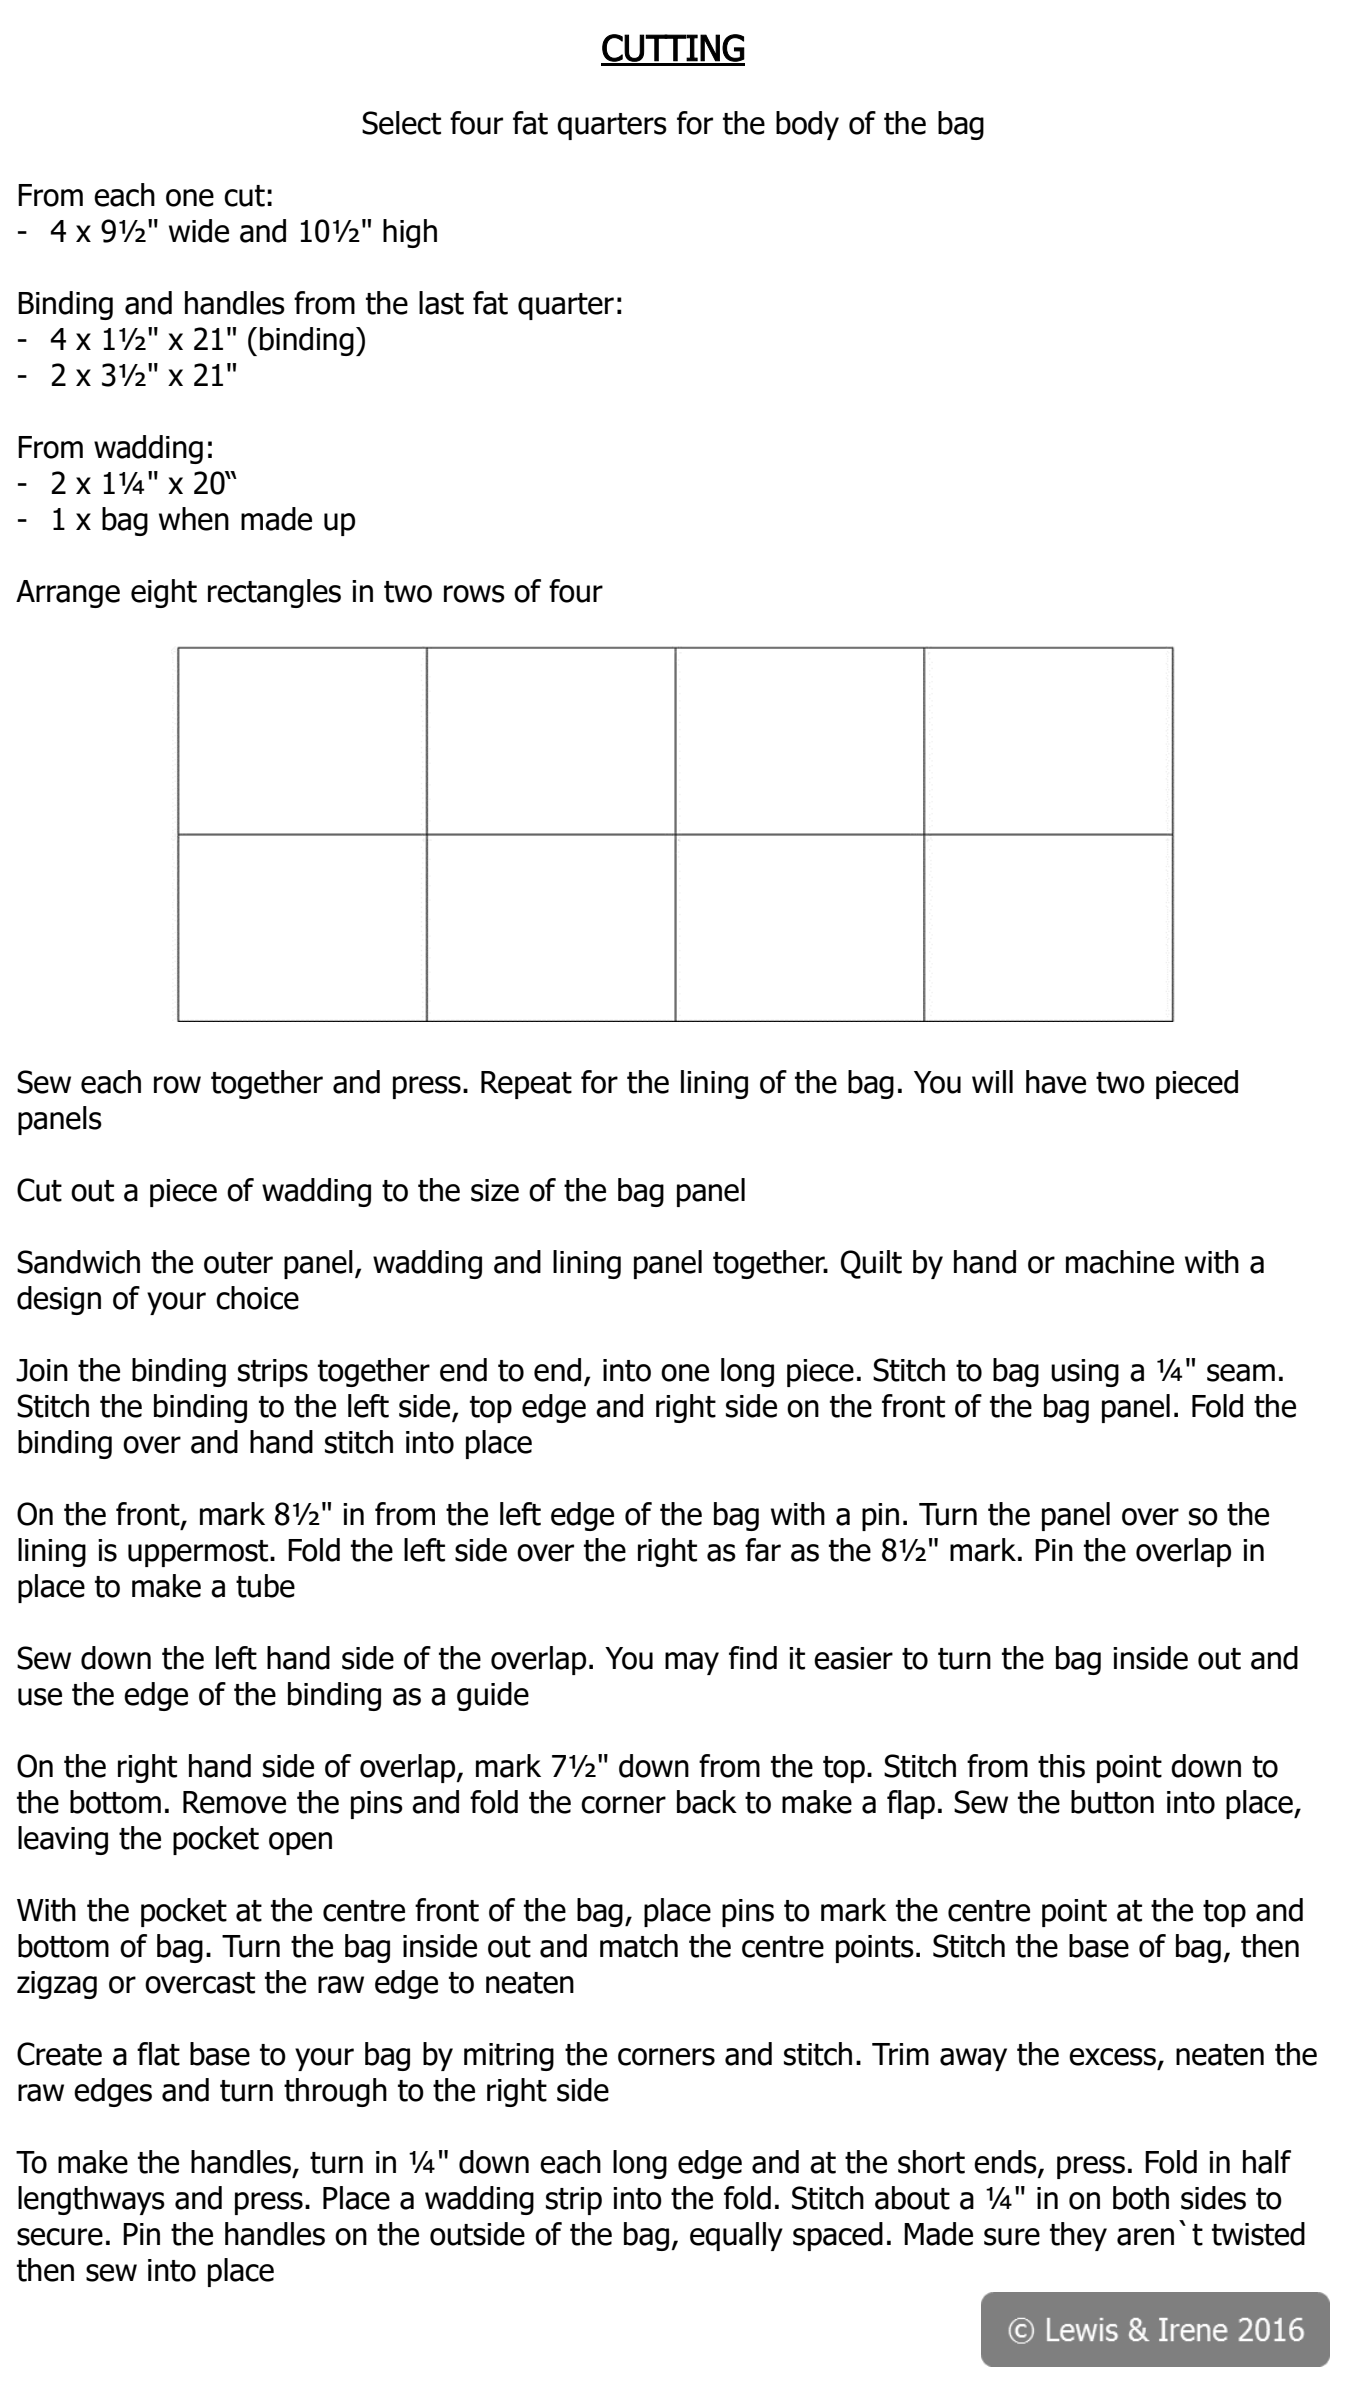 The height and width of the screenshot is (2399, 1350). Describe the element at coordinates (1056, 1082) in the screenshot. I see `have` at that location.
